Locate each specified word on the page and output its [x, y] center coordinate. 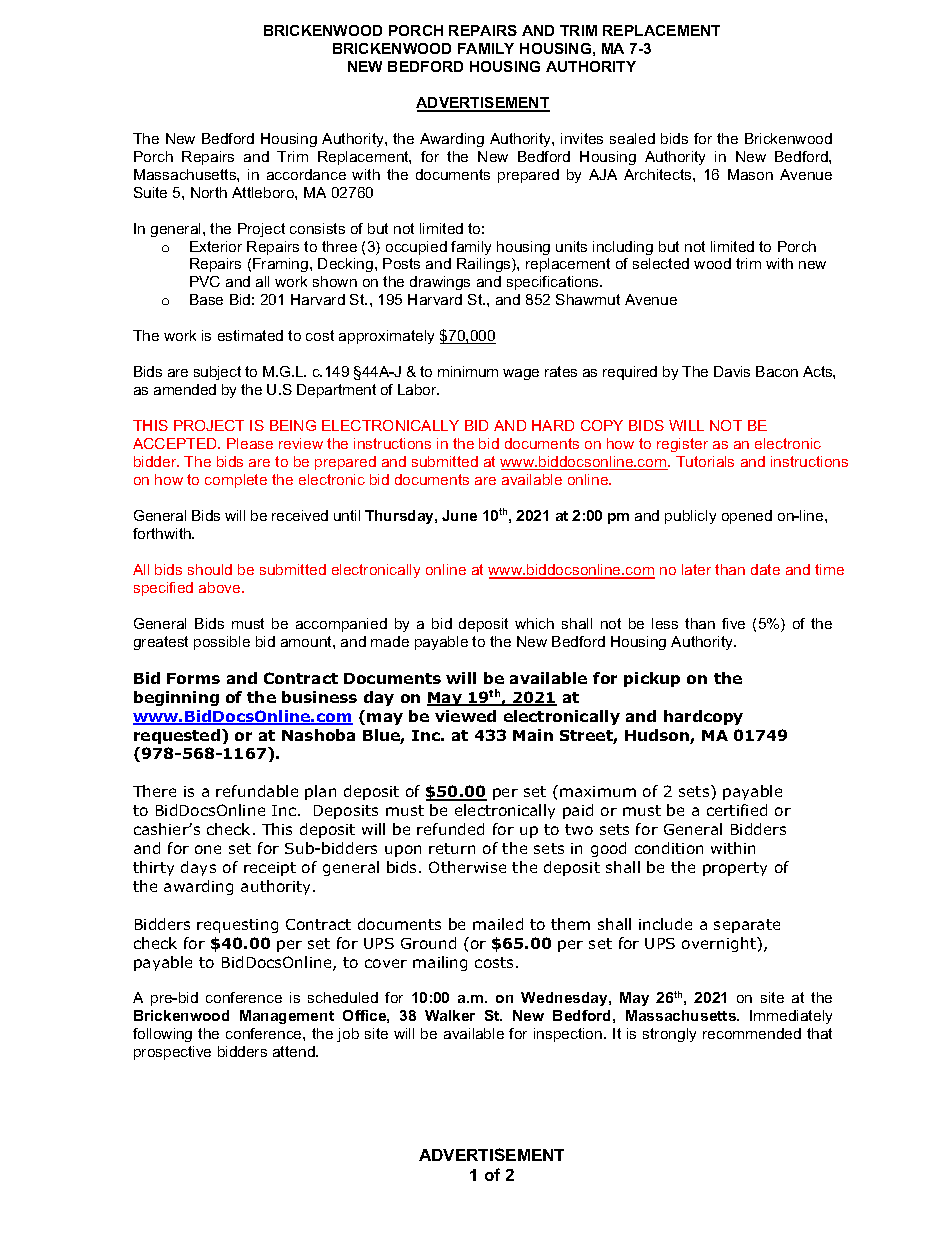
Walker [450, 1015]
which [534, 623]
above [221, 587]
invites [582, 138]
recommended [752, 1033]
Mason [750, 174]
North [209, 192]
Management [287, 1017]
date [765, 569]
